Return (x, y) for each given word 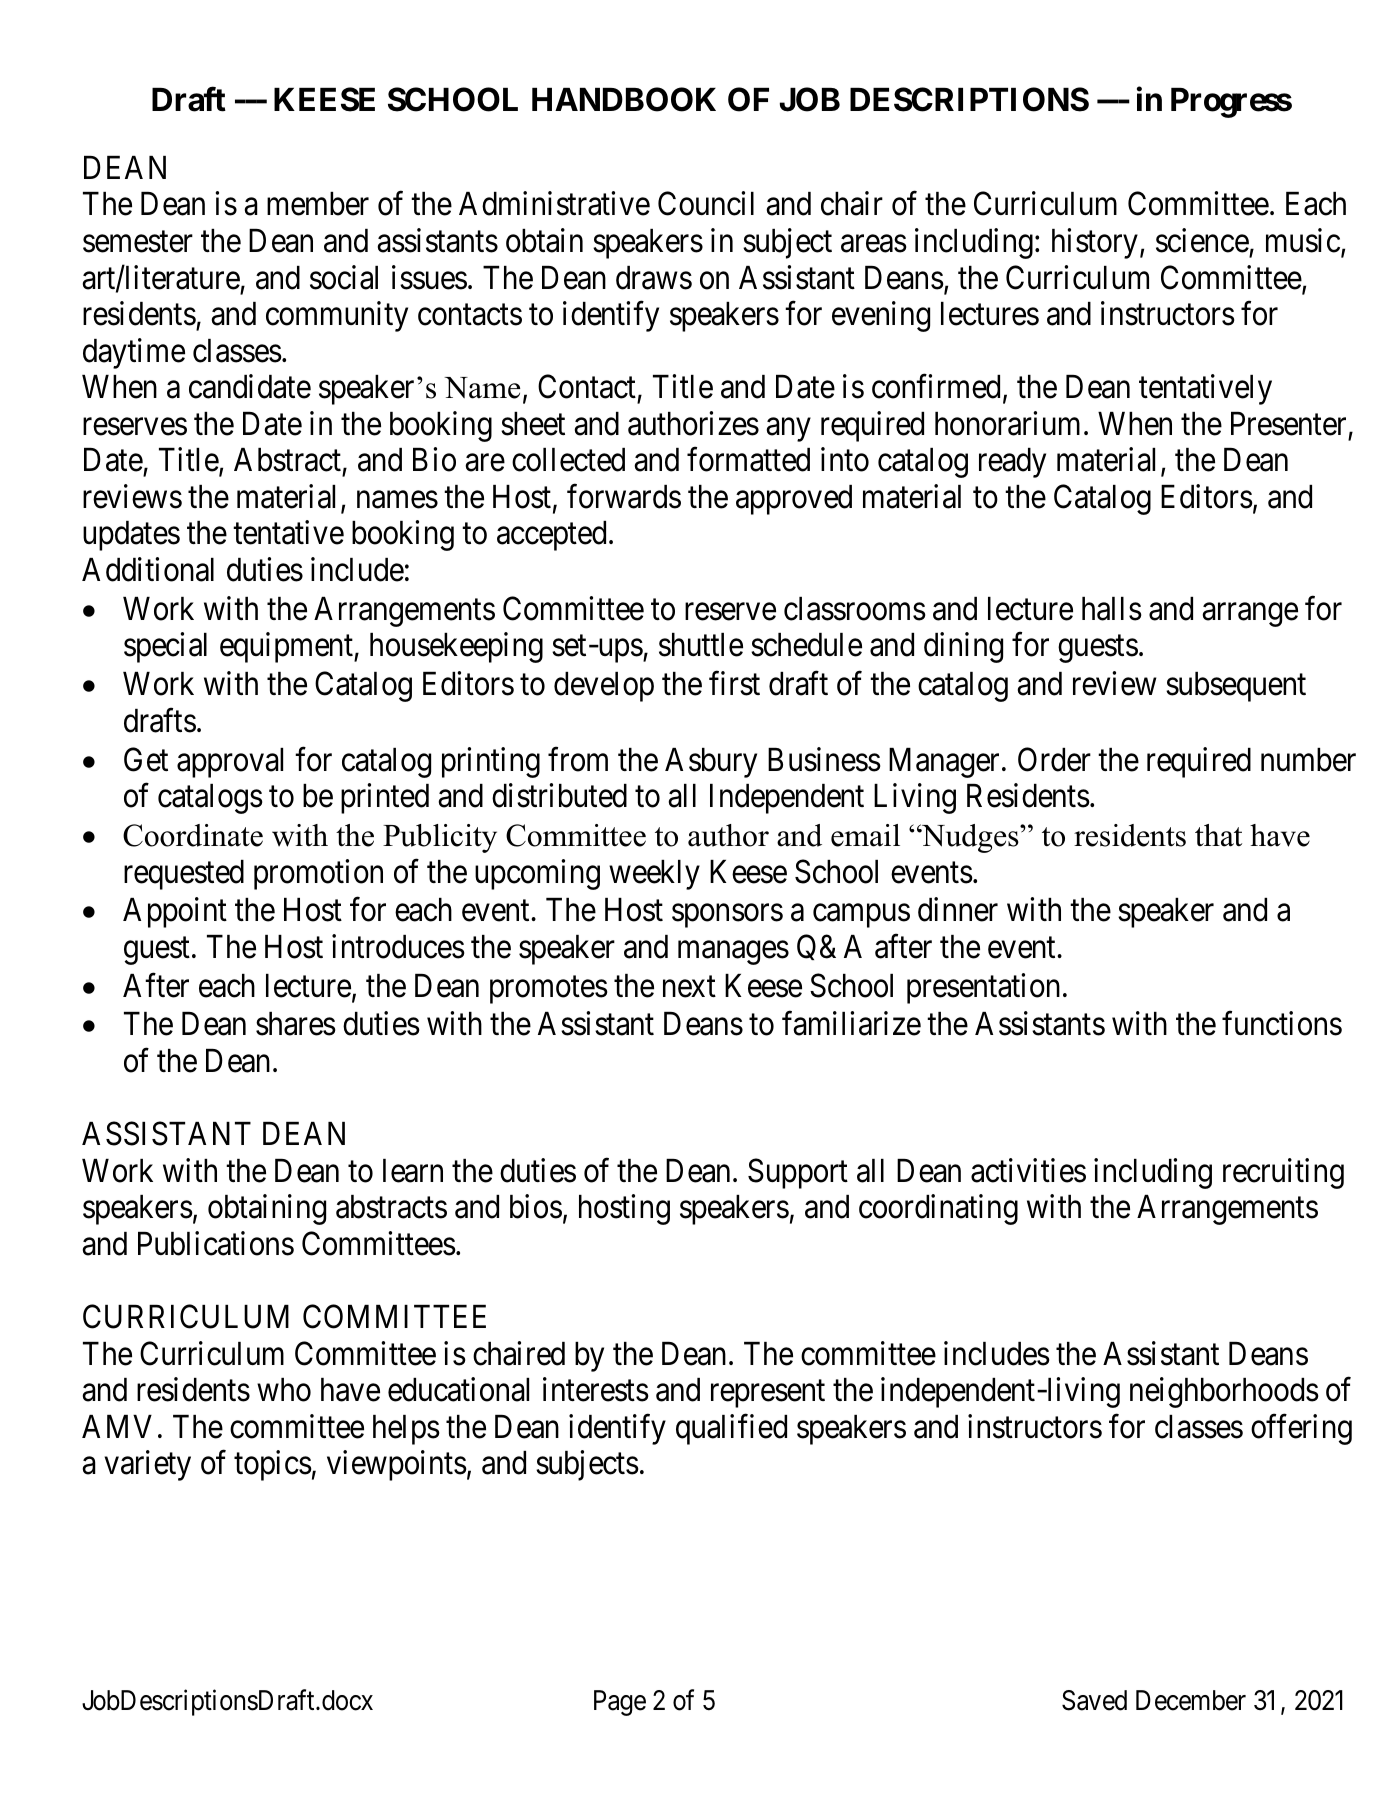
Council (706, 204)
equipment (287, 648)
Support (798, 1173)
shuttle (701, 645)
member (318, 204)
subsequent (1236, 687)
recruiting (1283, 1173)
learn (413, 1171)
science (1202, 240)
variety (147, 1465)
